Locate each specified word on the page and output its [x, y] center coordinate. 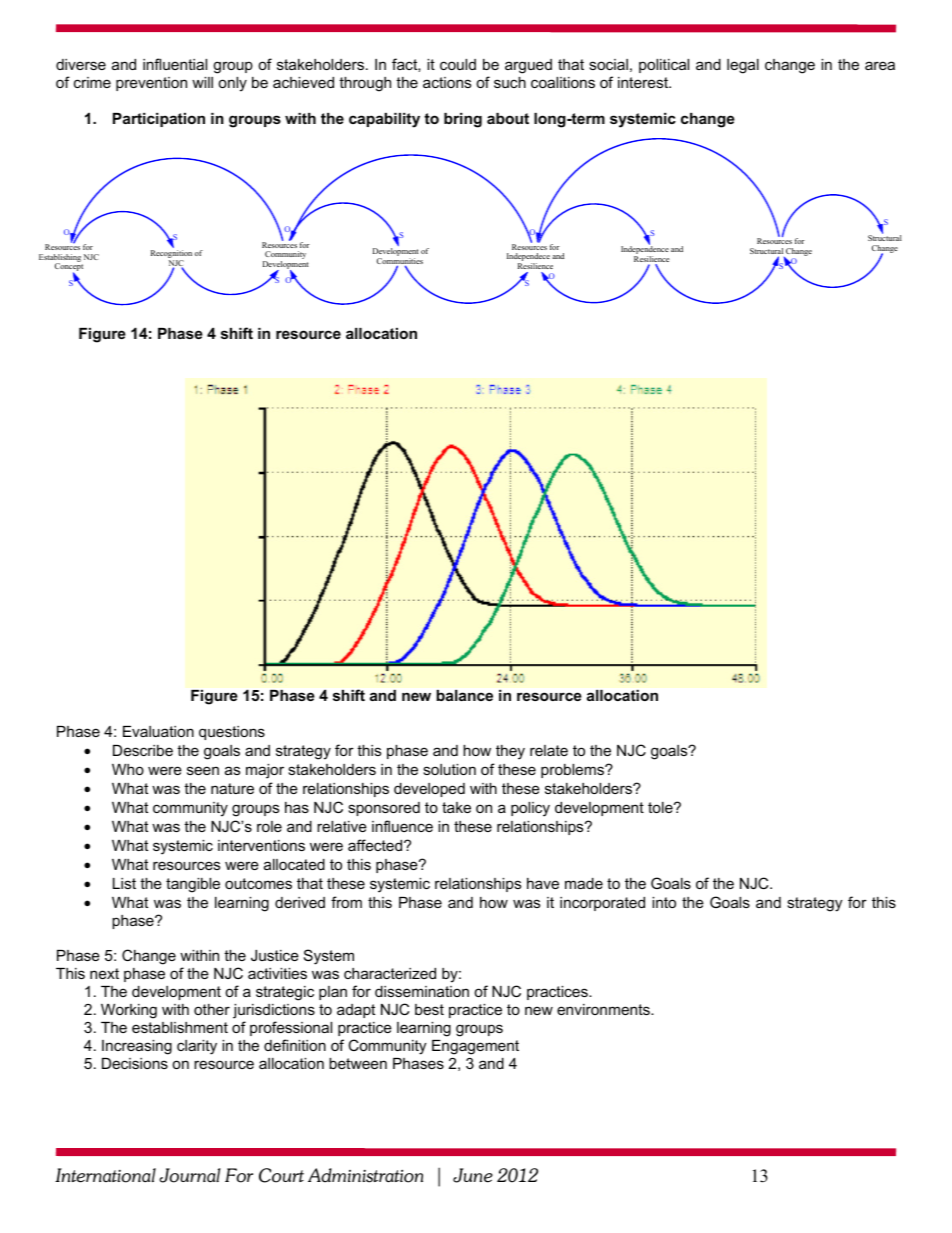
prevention [151, 84]
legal [743, 66]
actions [447, 82]
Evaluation [158, 731]
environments [604, 1009]
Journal [189, 1175]
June [473, 1175]
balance [465, 695]
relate [549, 750]
